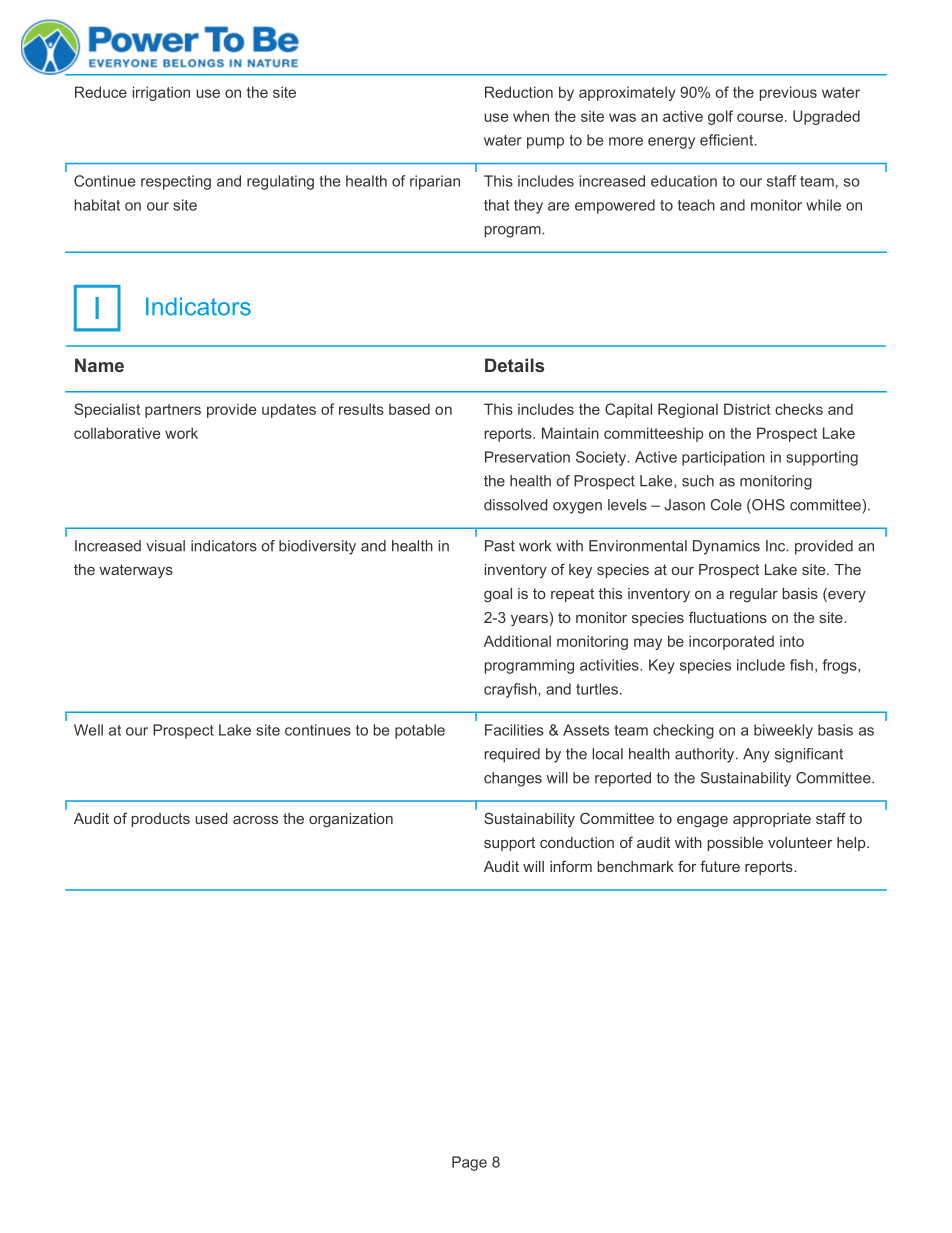 The height and width of the screenshot is (1233, 952). Describe the element at coordinates (735, 844) in the screenshot. I see `possible` at that location.
